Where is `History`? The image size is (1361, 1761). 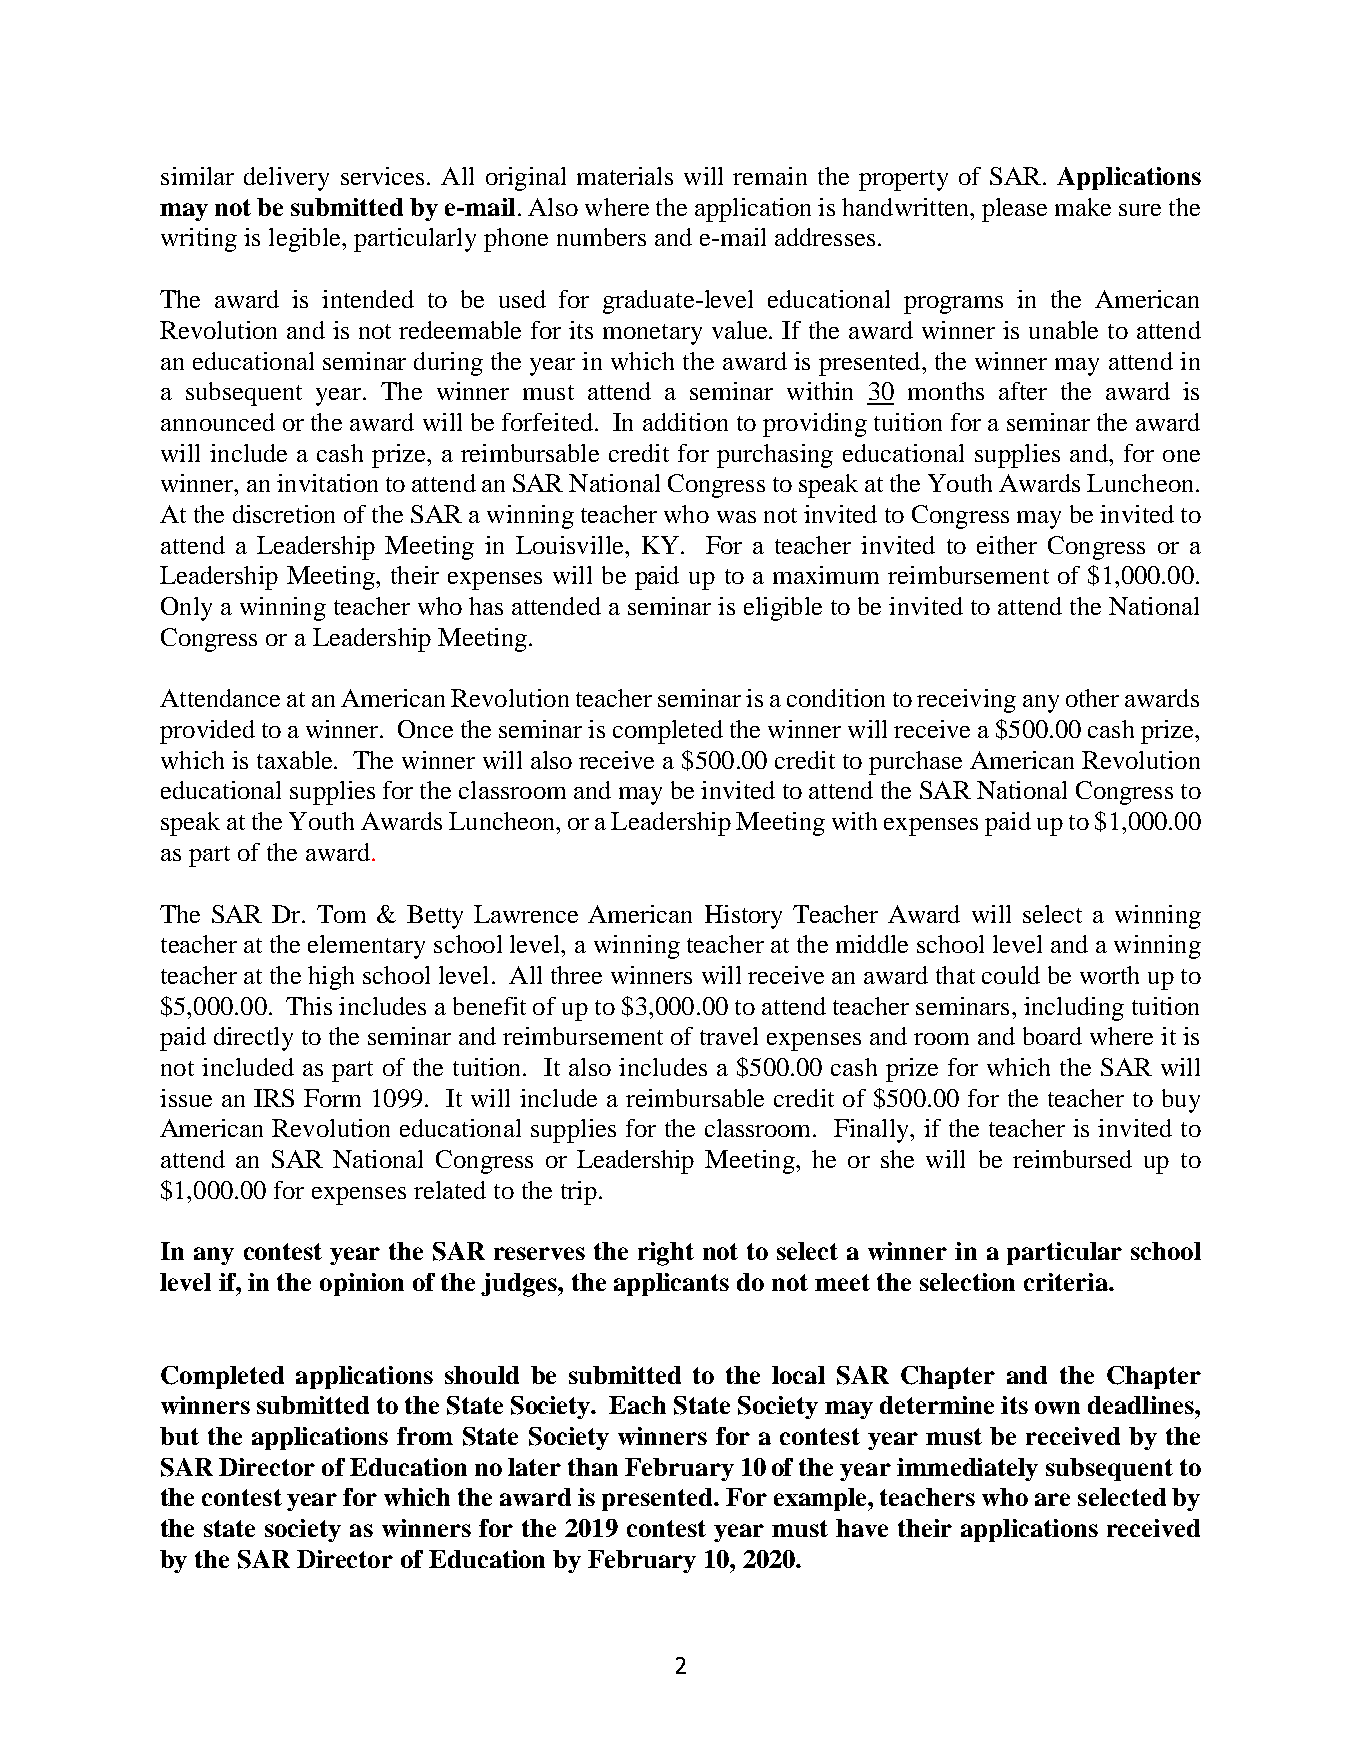
History is located at coordinates (743, 917).
